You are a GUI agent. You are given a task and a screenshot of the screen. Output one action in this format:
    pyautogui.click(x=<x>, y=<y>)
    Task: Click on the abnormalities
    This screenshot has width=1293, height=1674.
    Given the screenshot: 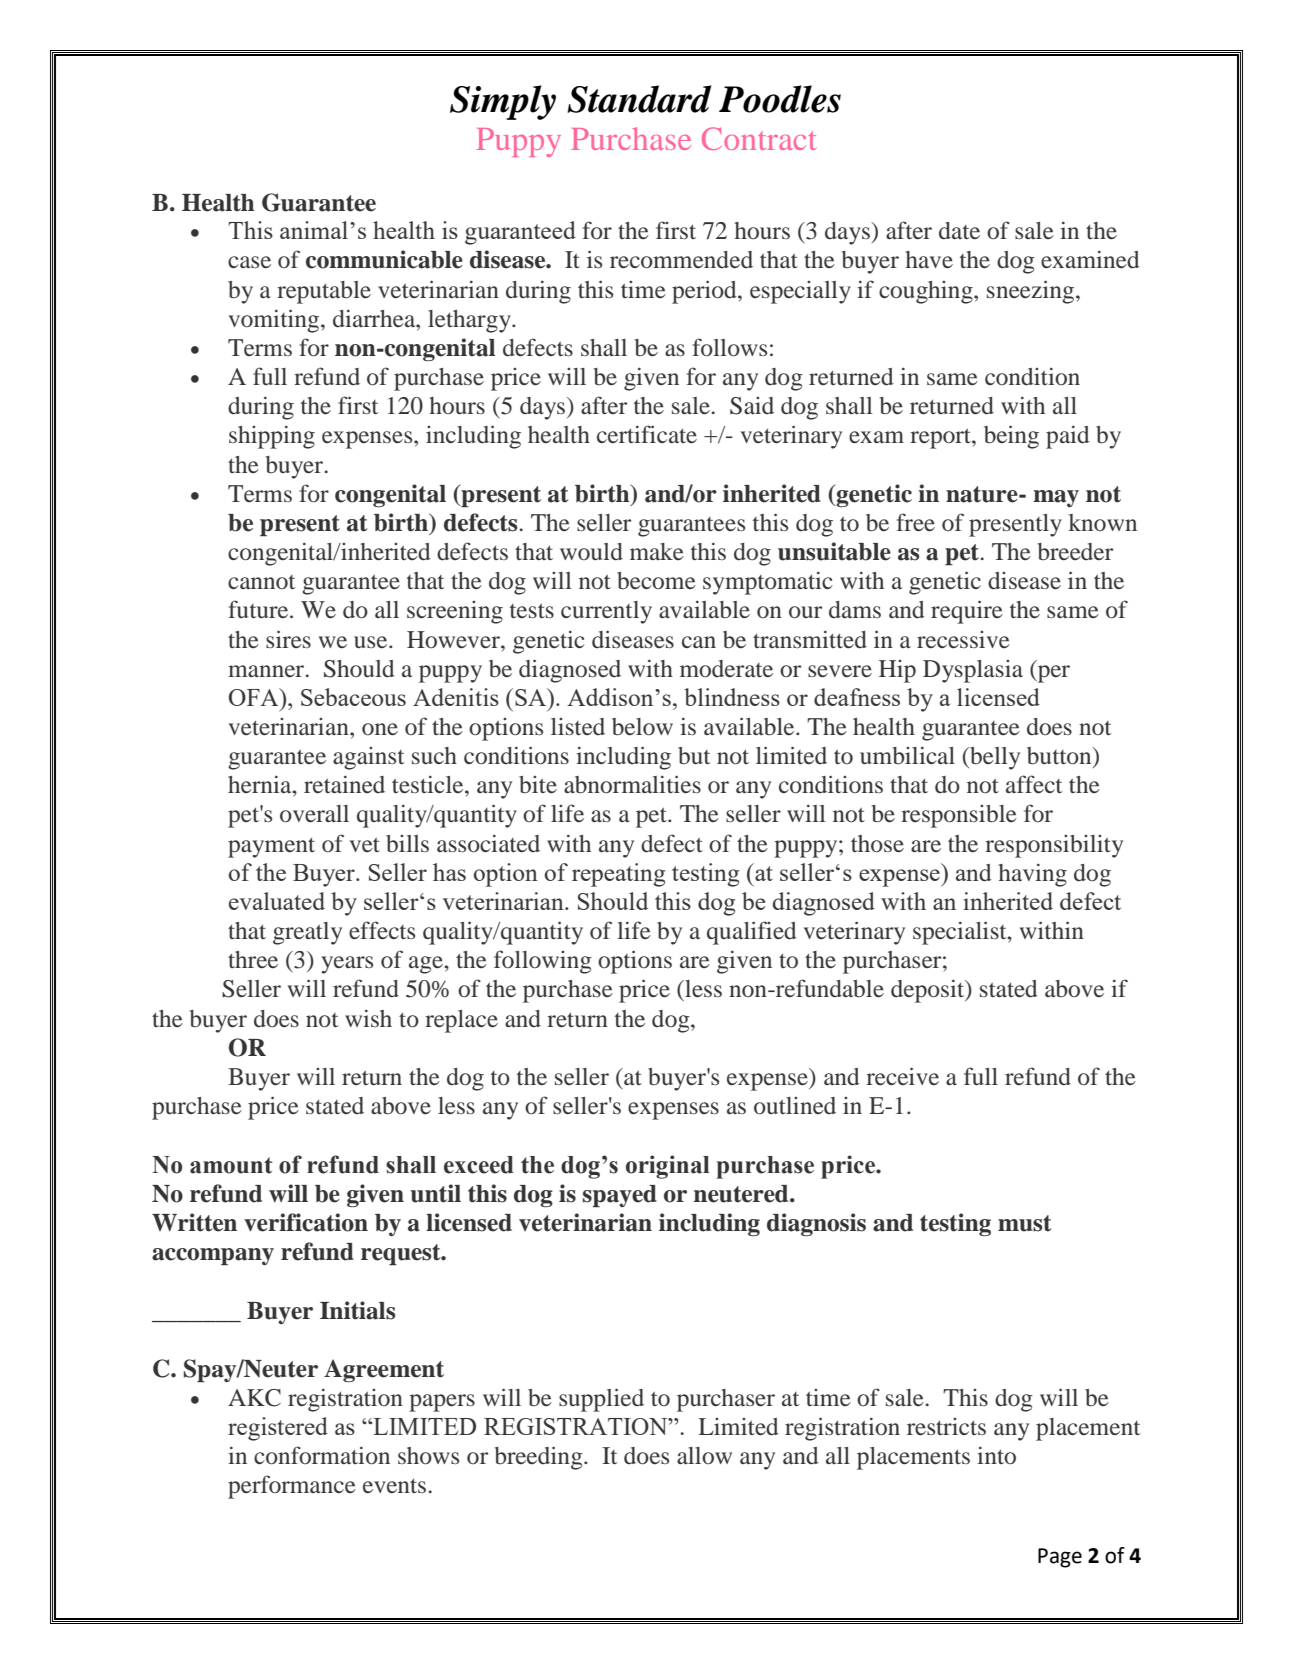 What is the action you would take?
    pyautogui.click(x=632, y=784)
